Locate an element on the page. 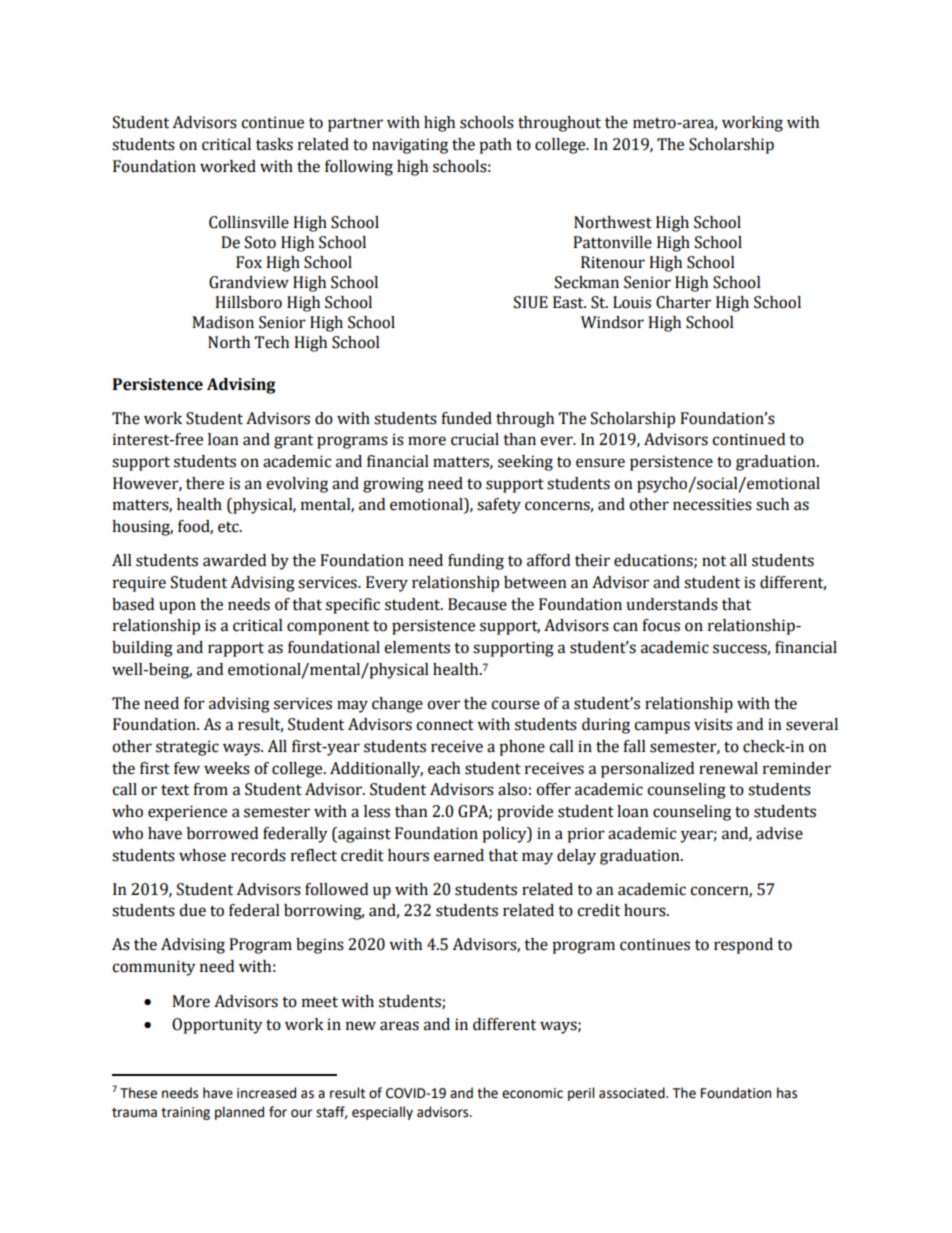 This document has height=1233, width=952. has is located at coordinates (787, 1093).
